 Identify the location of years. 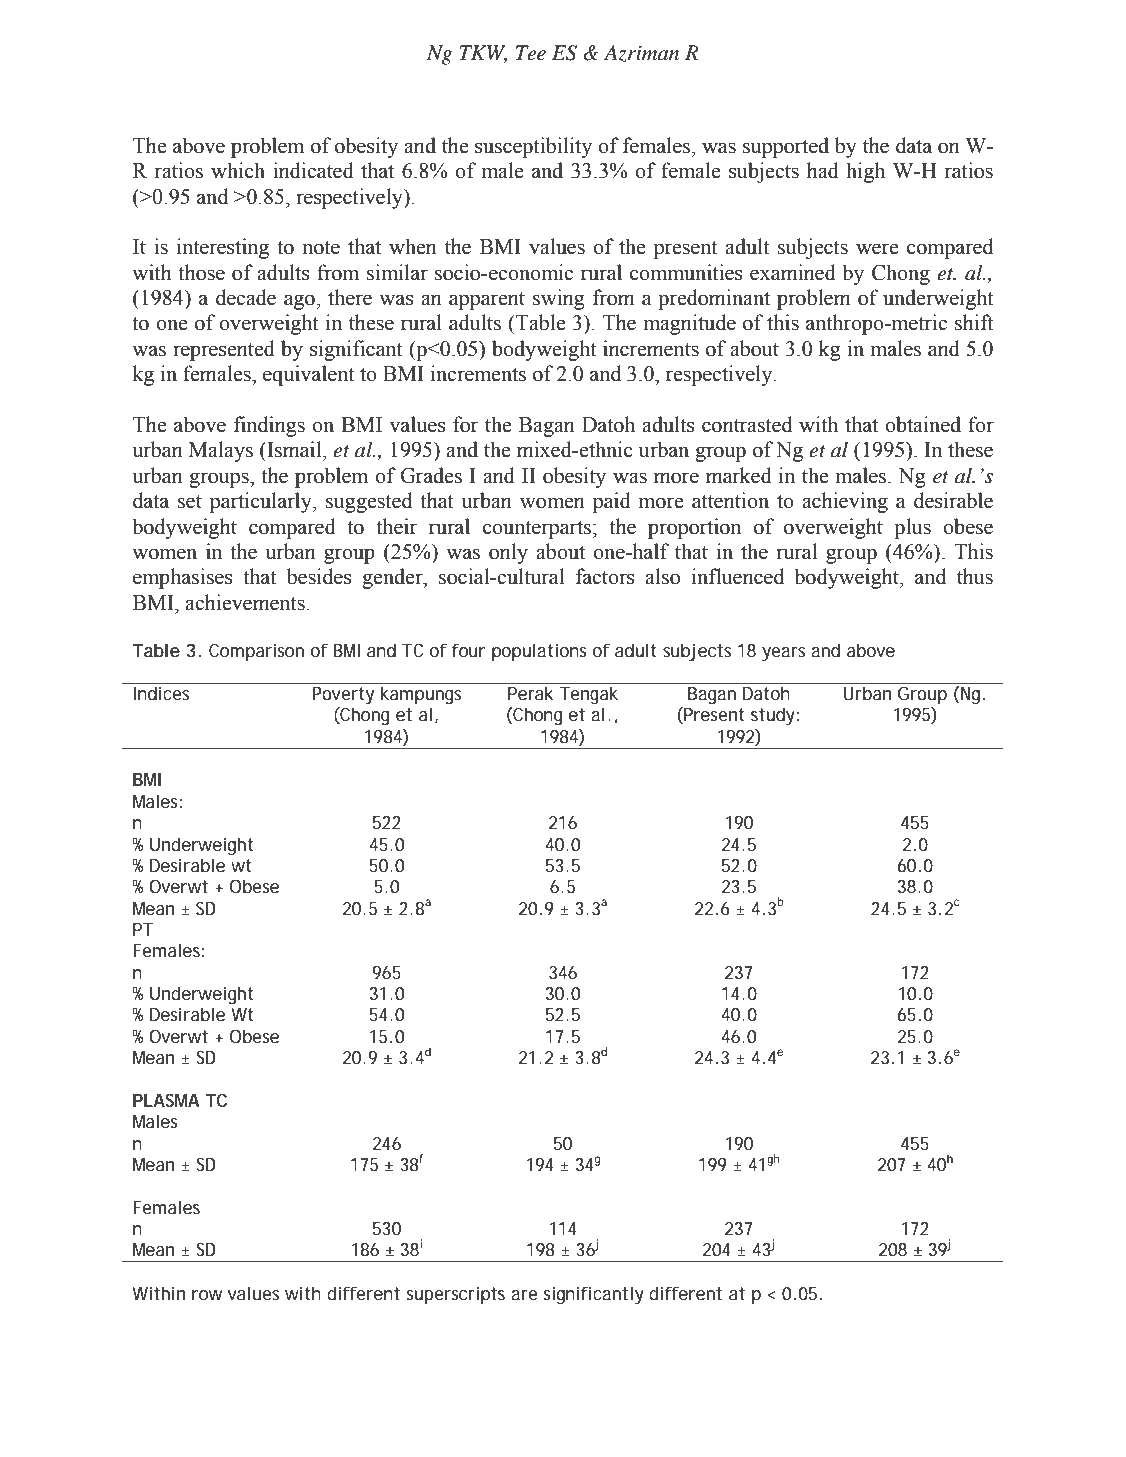
(783, 654).
